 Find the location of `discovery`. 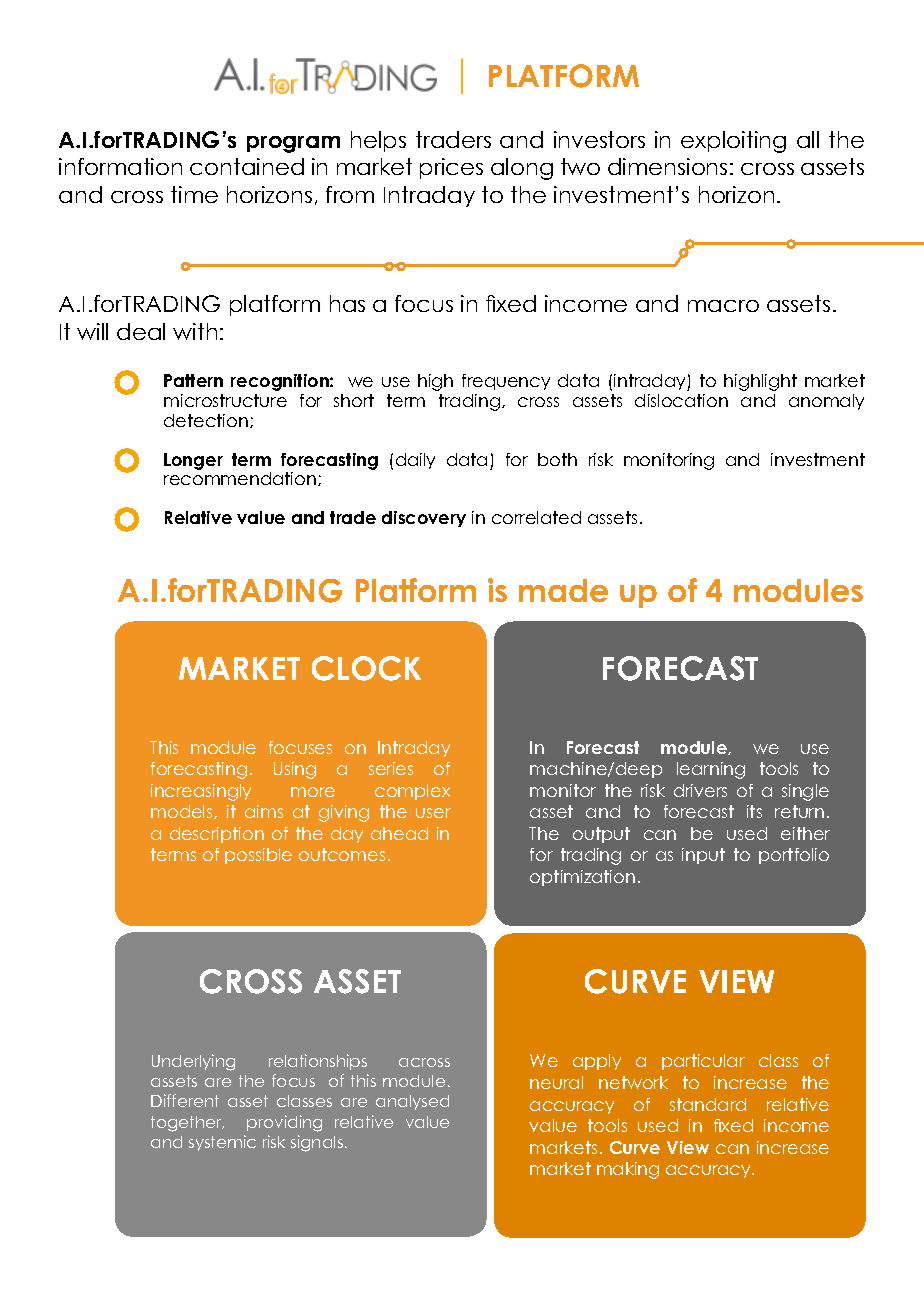

discovery is located at coordinates (424, 519).
